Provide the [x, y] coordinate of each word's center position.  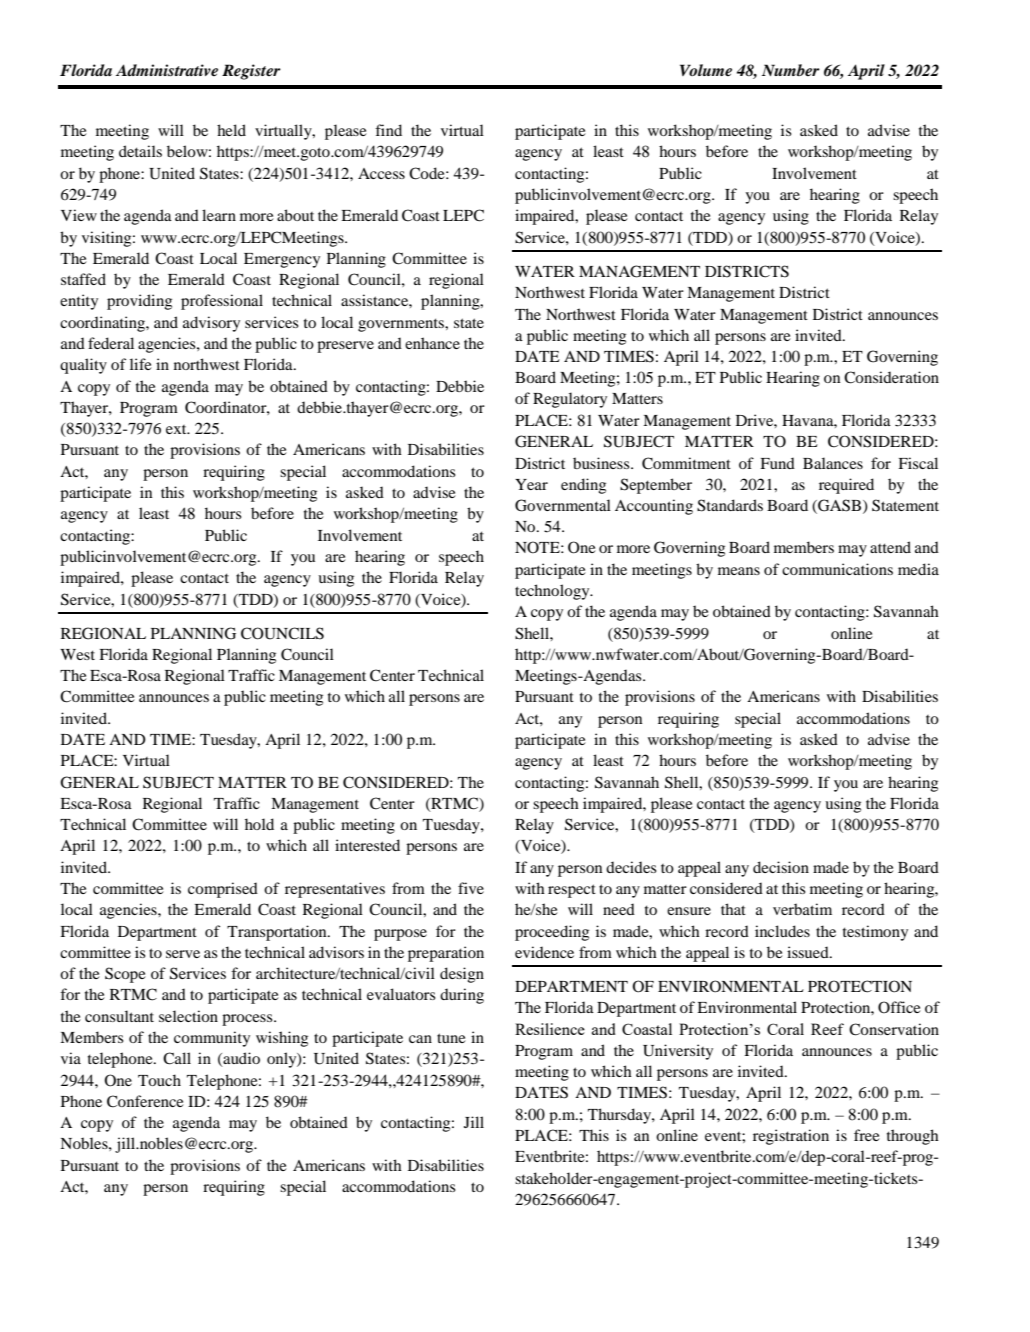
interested [367, 845]
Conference [145, 1101]
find [388, 130]
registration [791, 1137]
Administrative [167, 70]
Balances [833, 463]
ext [177, 429]
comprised [223, 890]
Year [531, 484]
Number [791, 70]
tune [451, 1038]
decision [781, 867]
